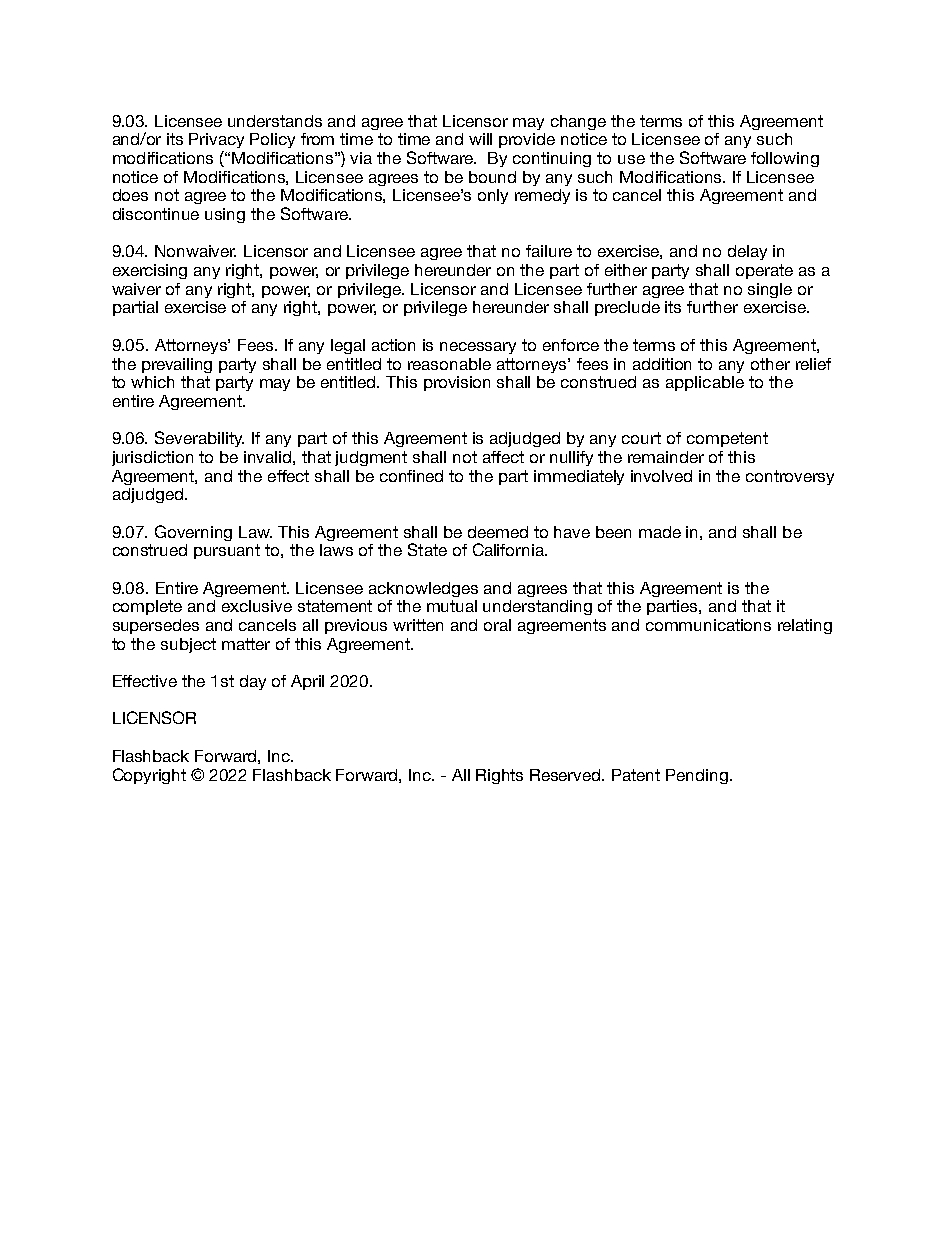 The image size is (952, 1233). Describe the element at coordinates (480, 139) in the screenshot. I see `will` at that location.
